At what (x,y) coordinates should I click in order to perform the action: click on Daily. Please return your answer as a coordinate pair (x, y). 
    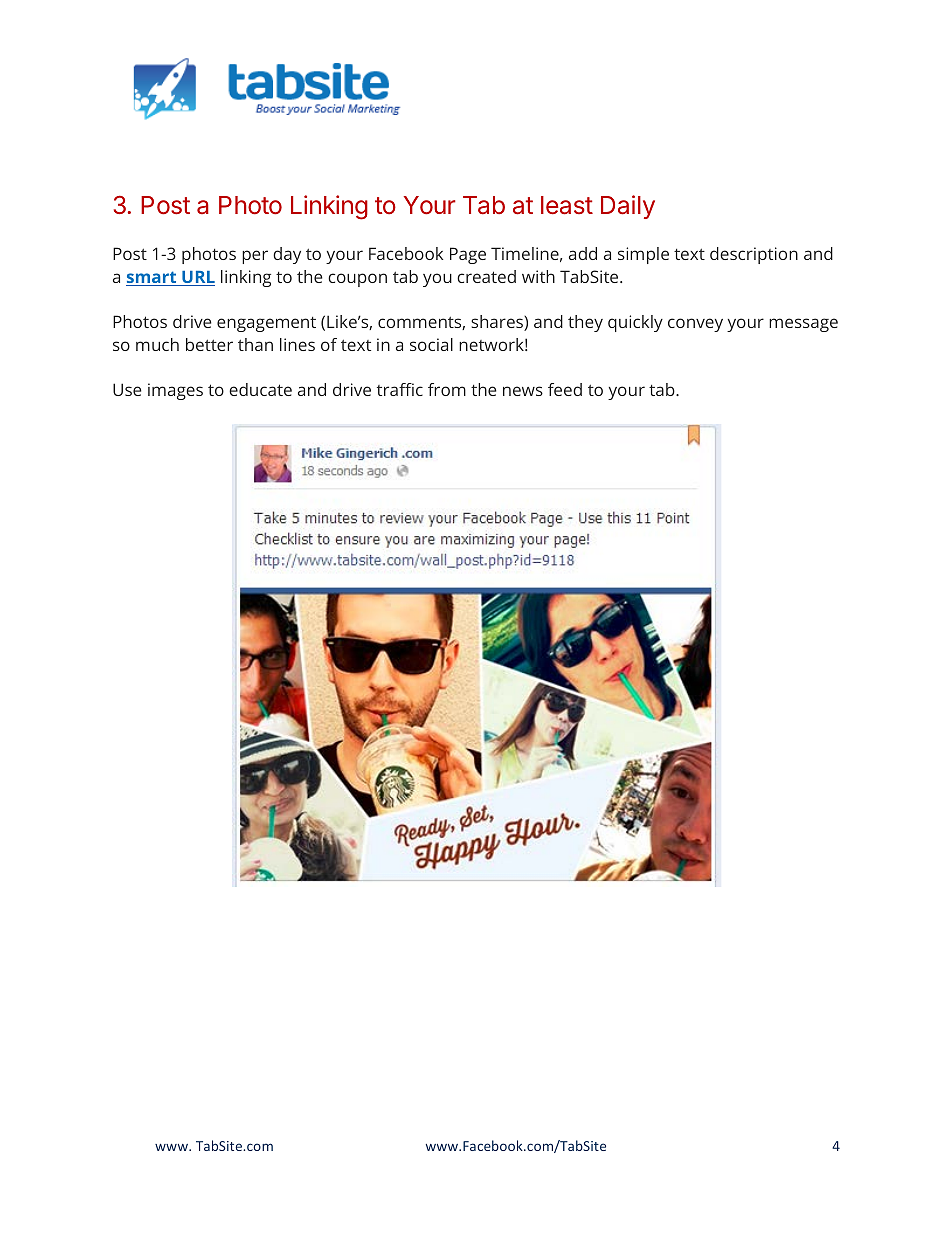
    Looking at the image, I should click on (628, 207).
